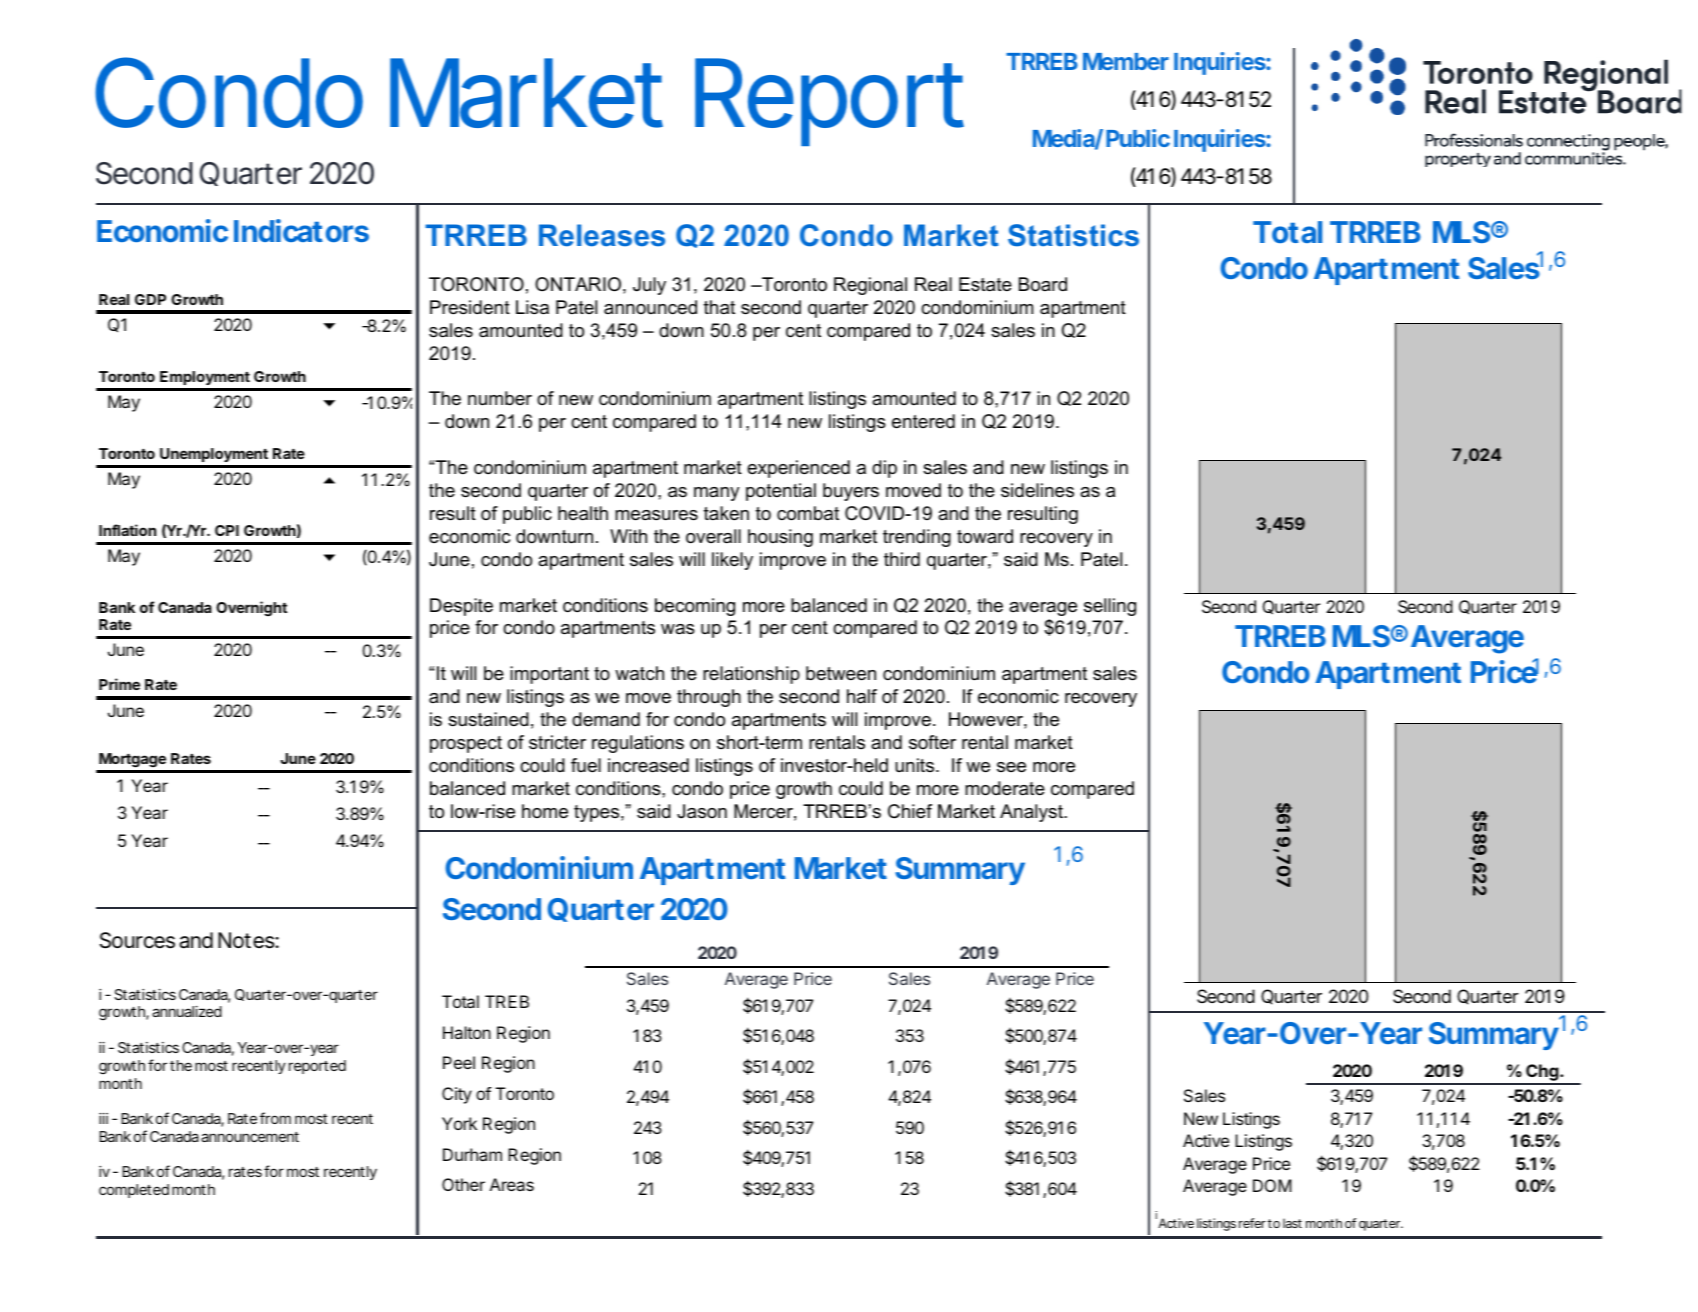  What do you see at coordinates (1252, 1223) in the screenshot?
I see `refer` at bounding box center [1252, 1223].
